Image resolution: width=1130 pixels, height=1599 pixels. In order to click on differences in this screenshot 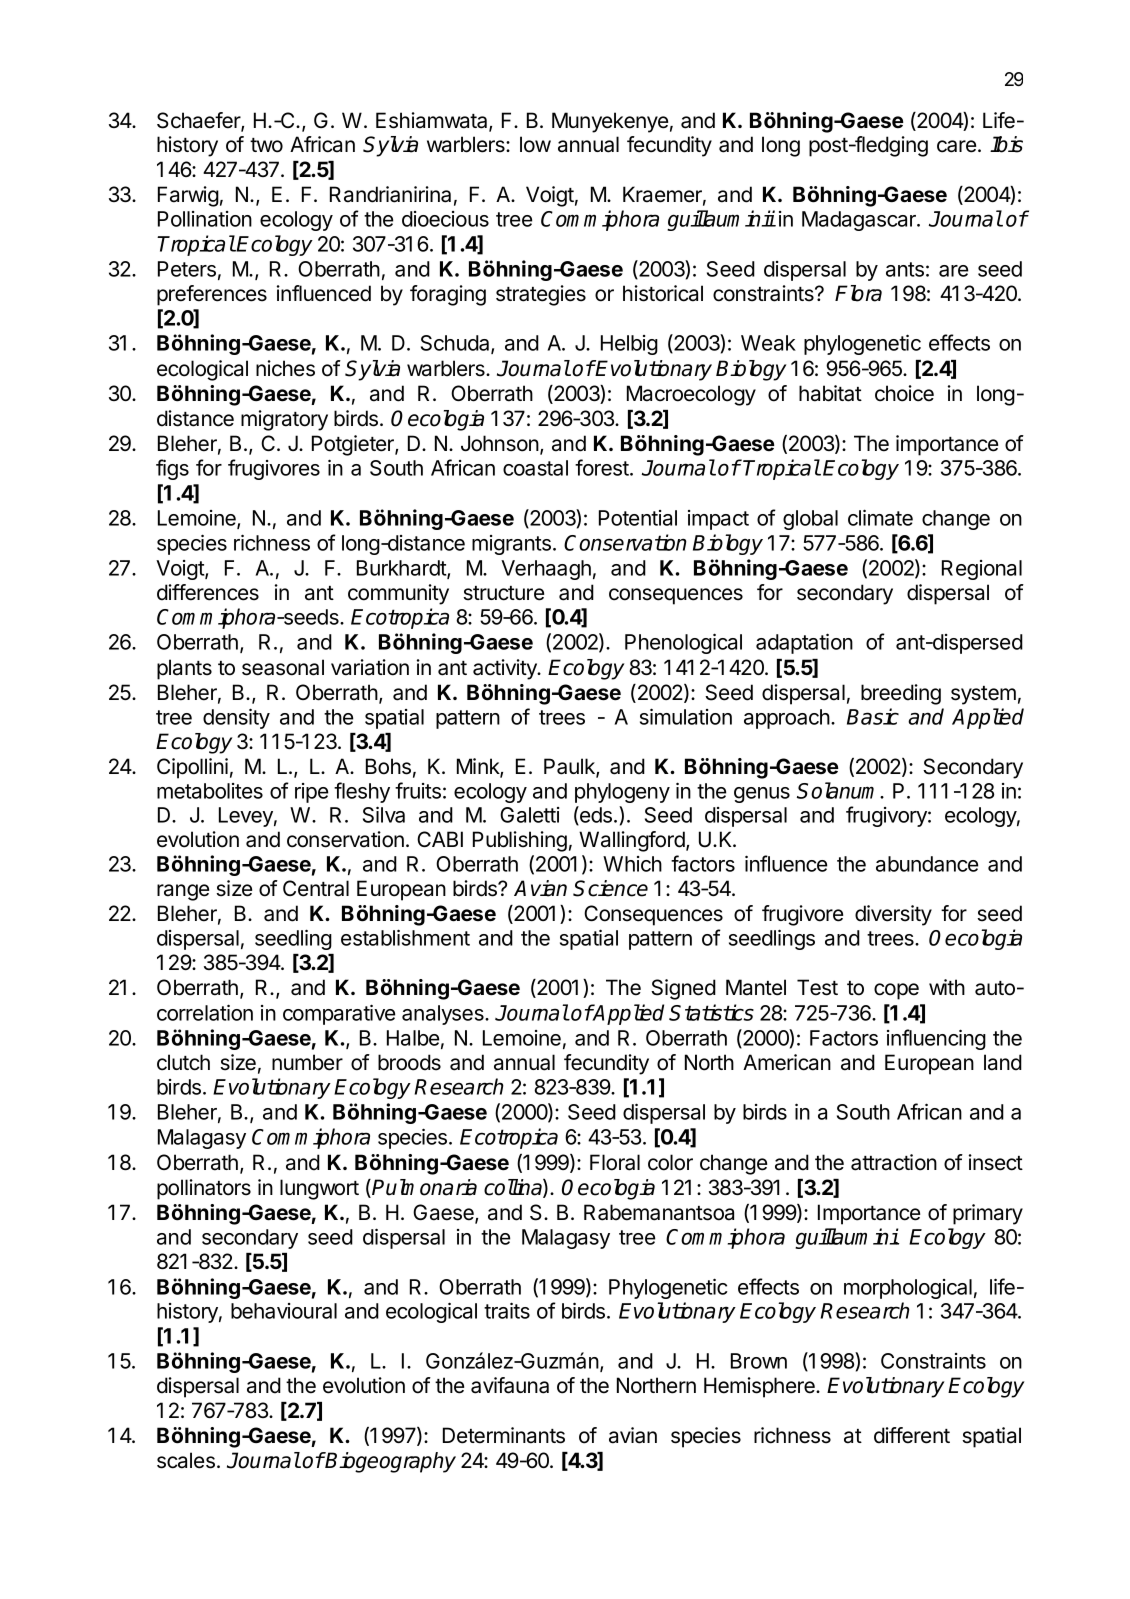, I will do `click(208, 592)`.
